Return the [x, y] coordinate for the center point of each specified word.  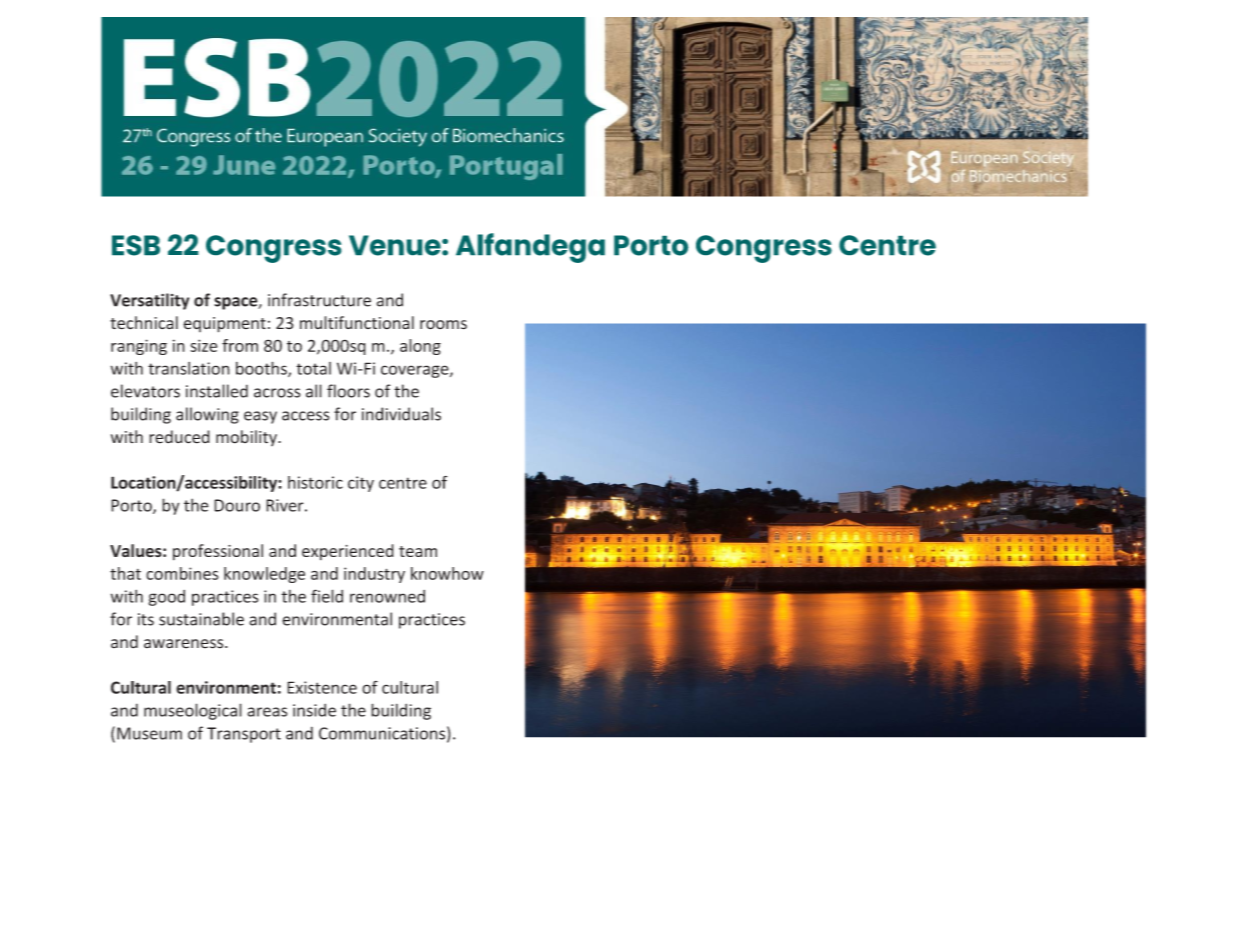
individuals [401, 414]
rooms [443, 325]
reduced [179, 437]
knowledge [264, 575]
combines [182, 573]
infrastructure [319, 300]
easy [260, 417]
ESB [136, 245]
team [418, 551]
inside [314, 710]
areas [267, 712]
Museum [149, 733]
